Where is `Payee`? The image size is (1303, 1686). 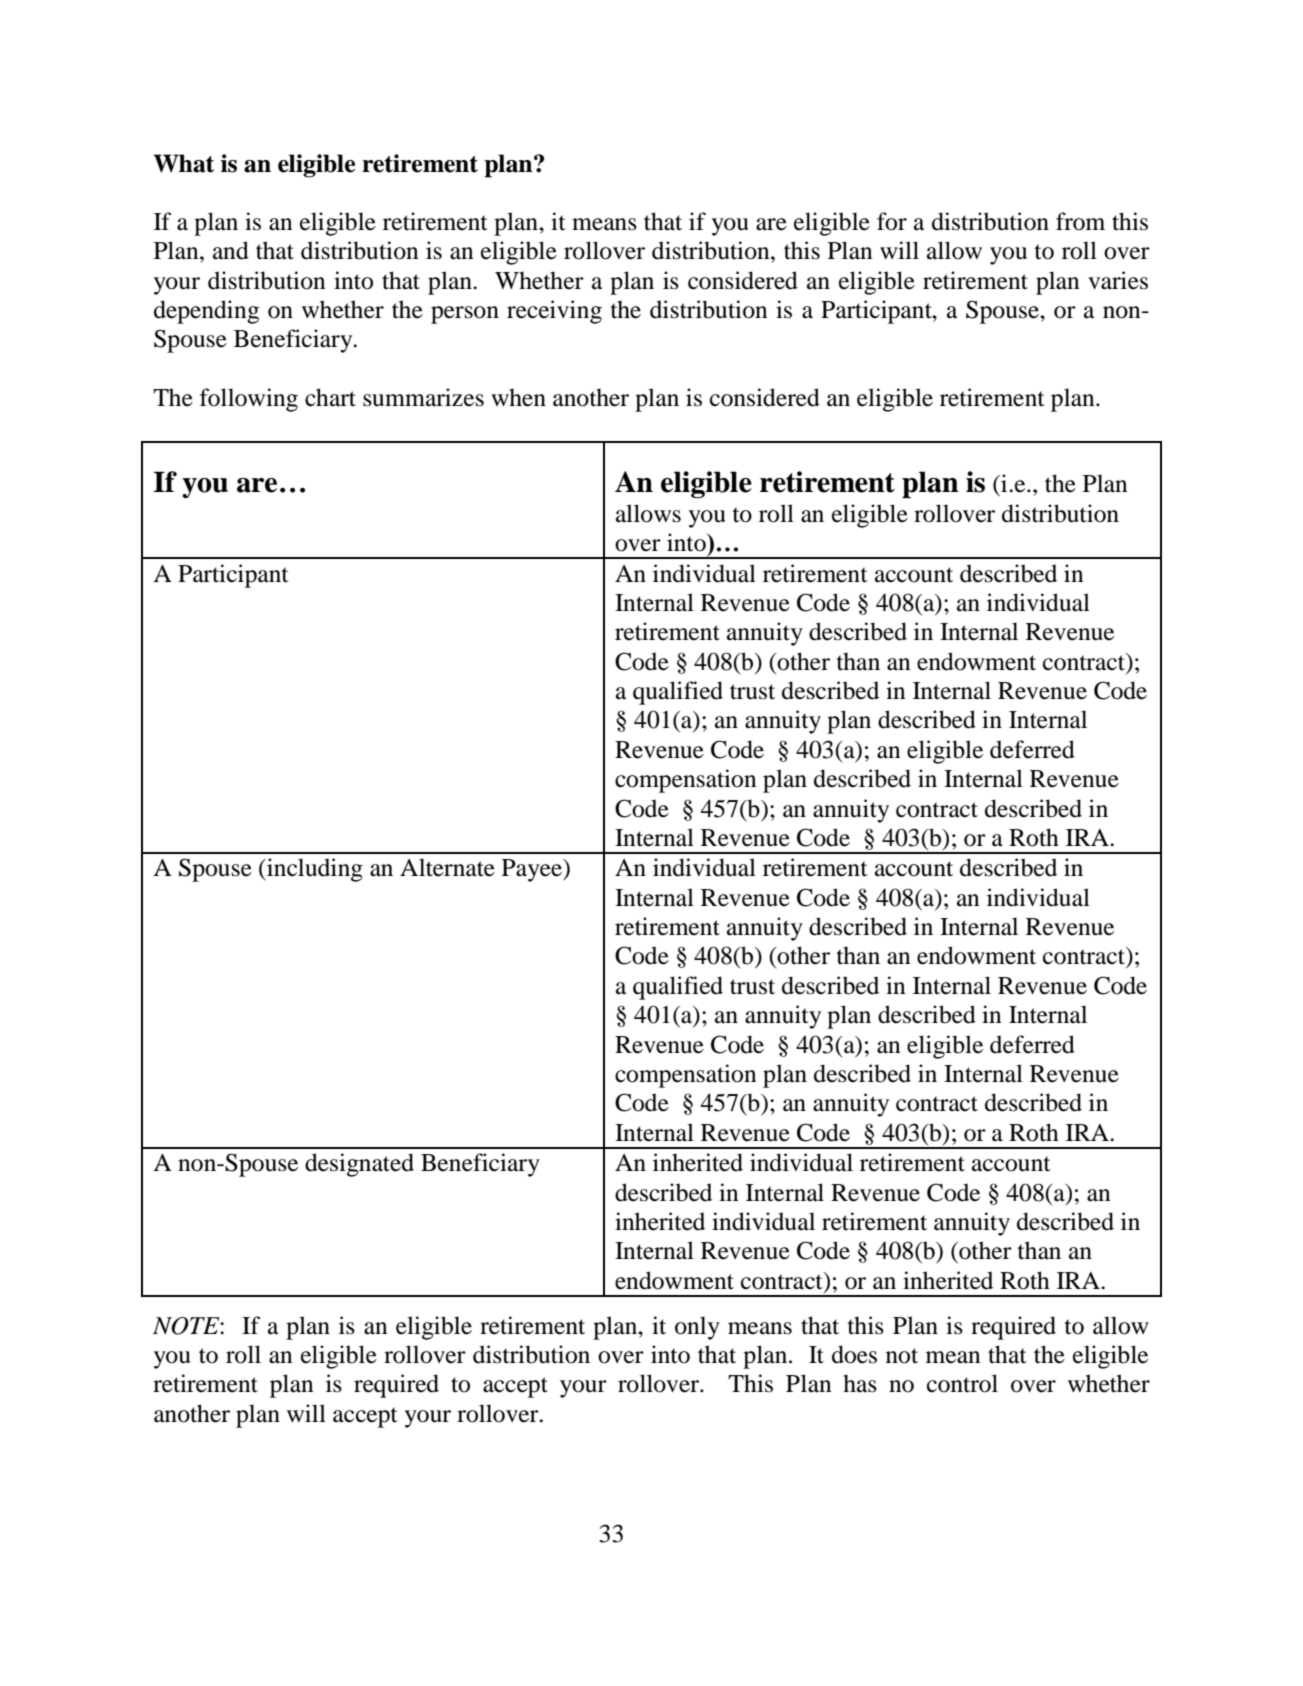
Payee is located at coordinates (533, 870).
